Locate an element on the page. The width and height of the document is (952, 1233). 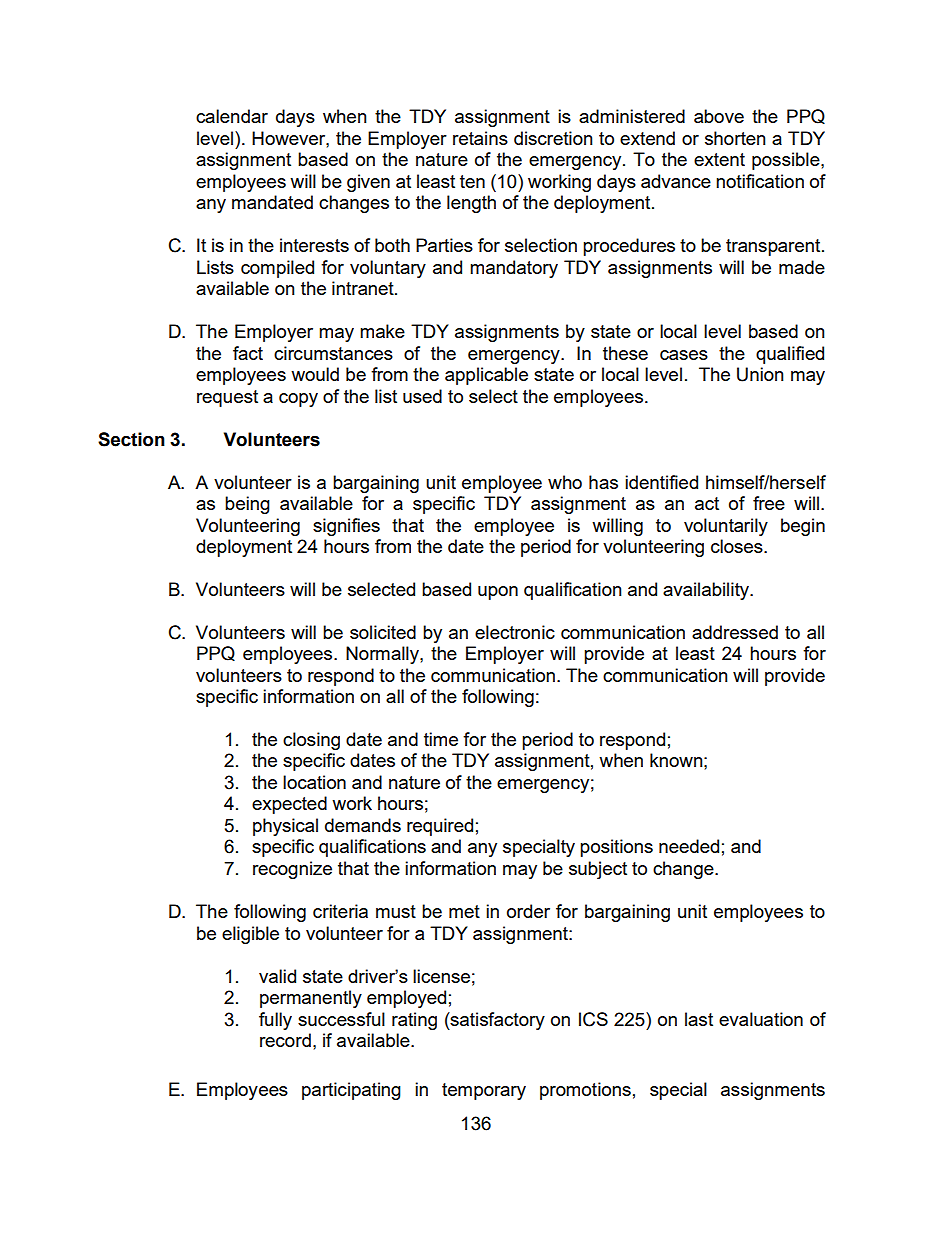
last is located at coordinates (699, 1019).
